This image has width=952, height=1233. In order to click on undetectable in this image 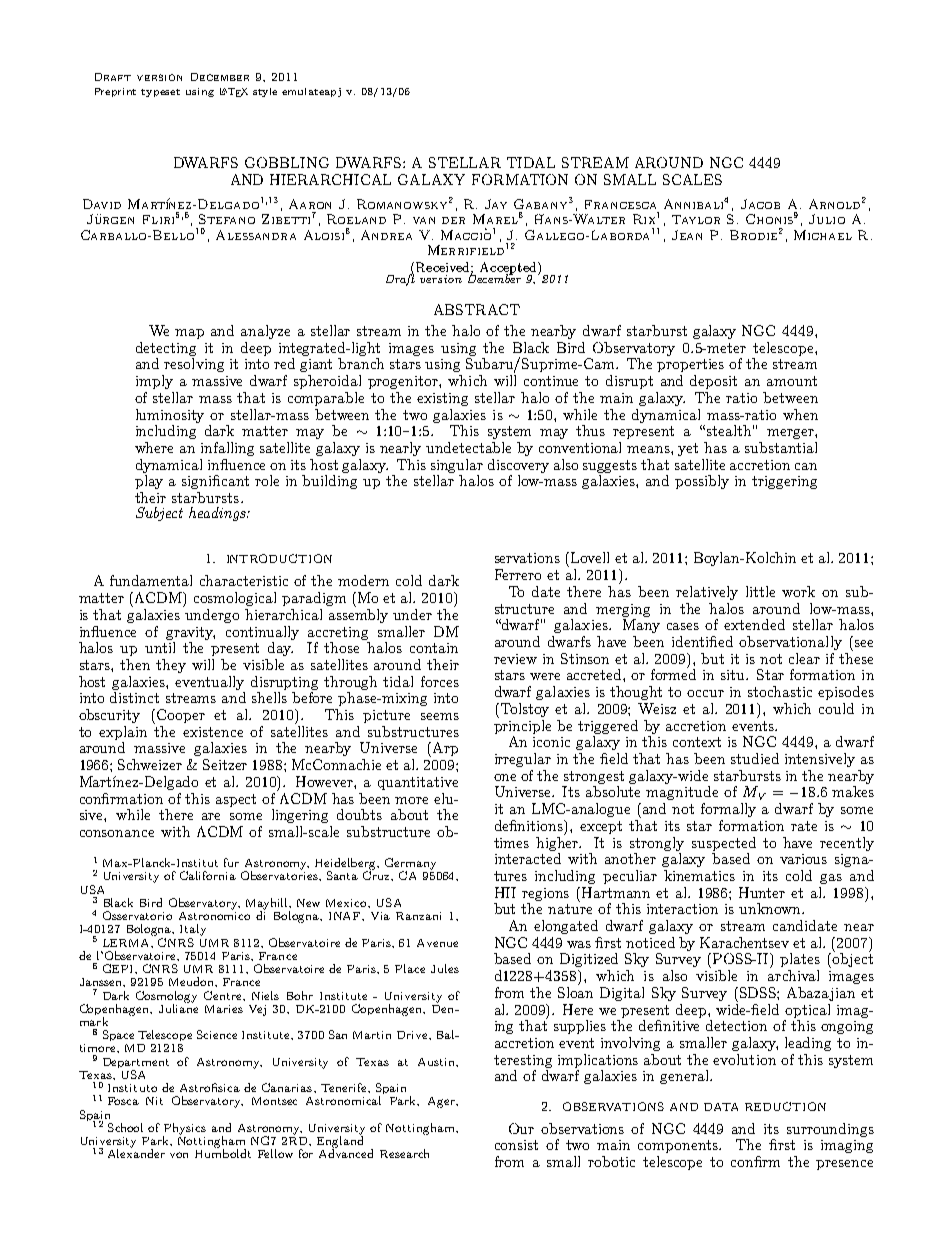, I will do `click(468, 447)`.
